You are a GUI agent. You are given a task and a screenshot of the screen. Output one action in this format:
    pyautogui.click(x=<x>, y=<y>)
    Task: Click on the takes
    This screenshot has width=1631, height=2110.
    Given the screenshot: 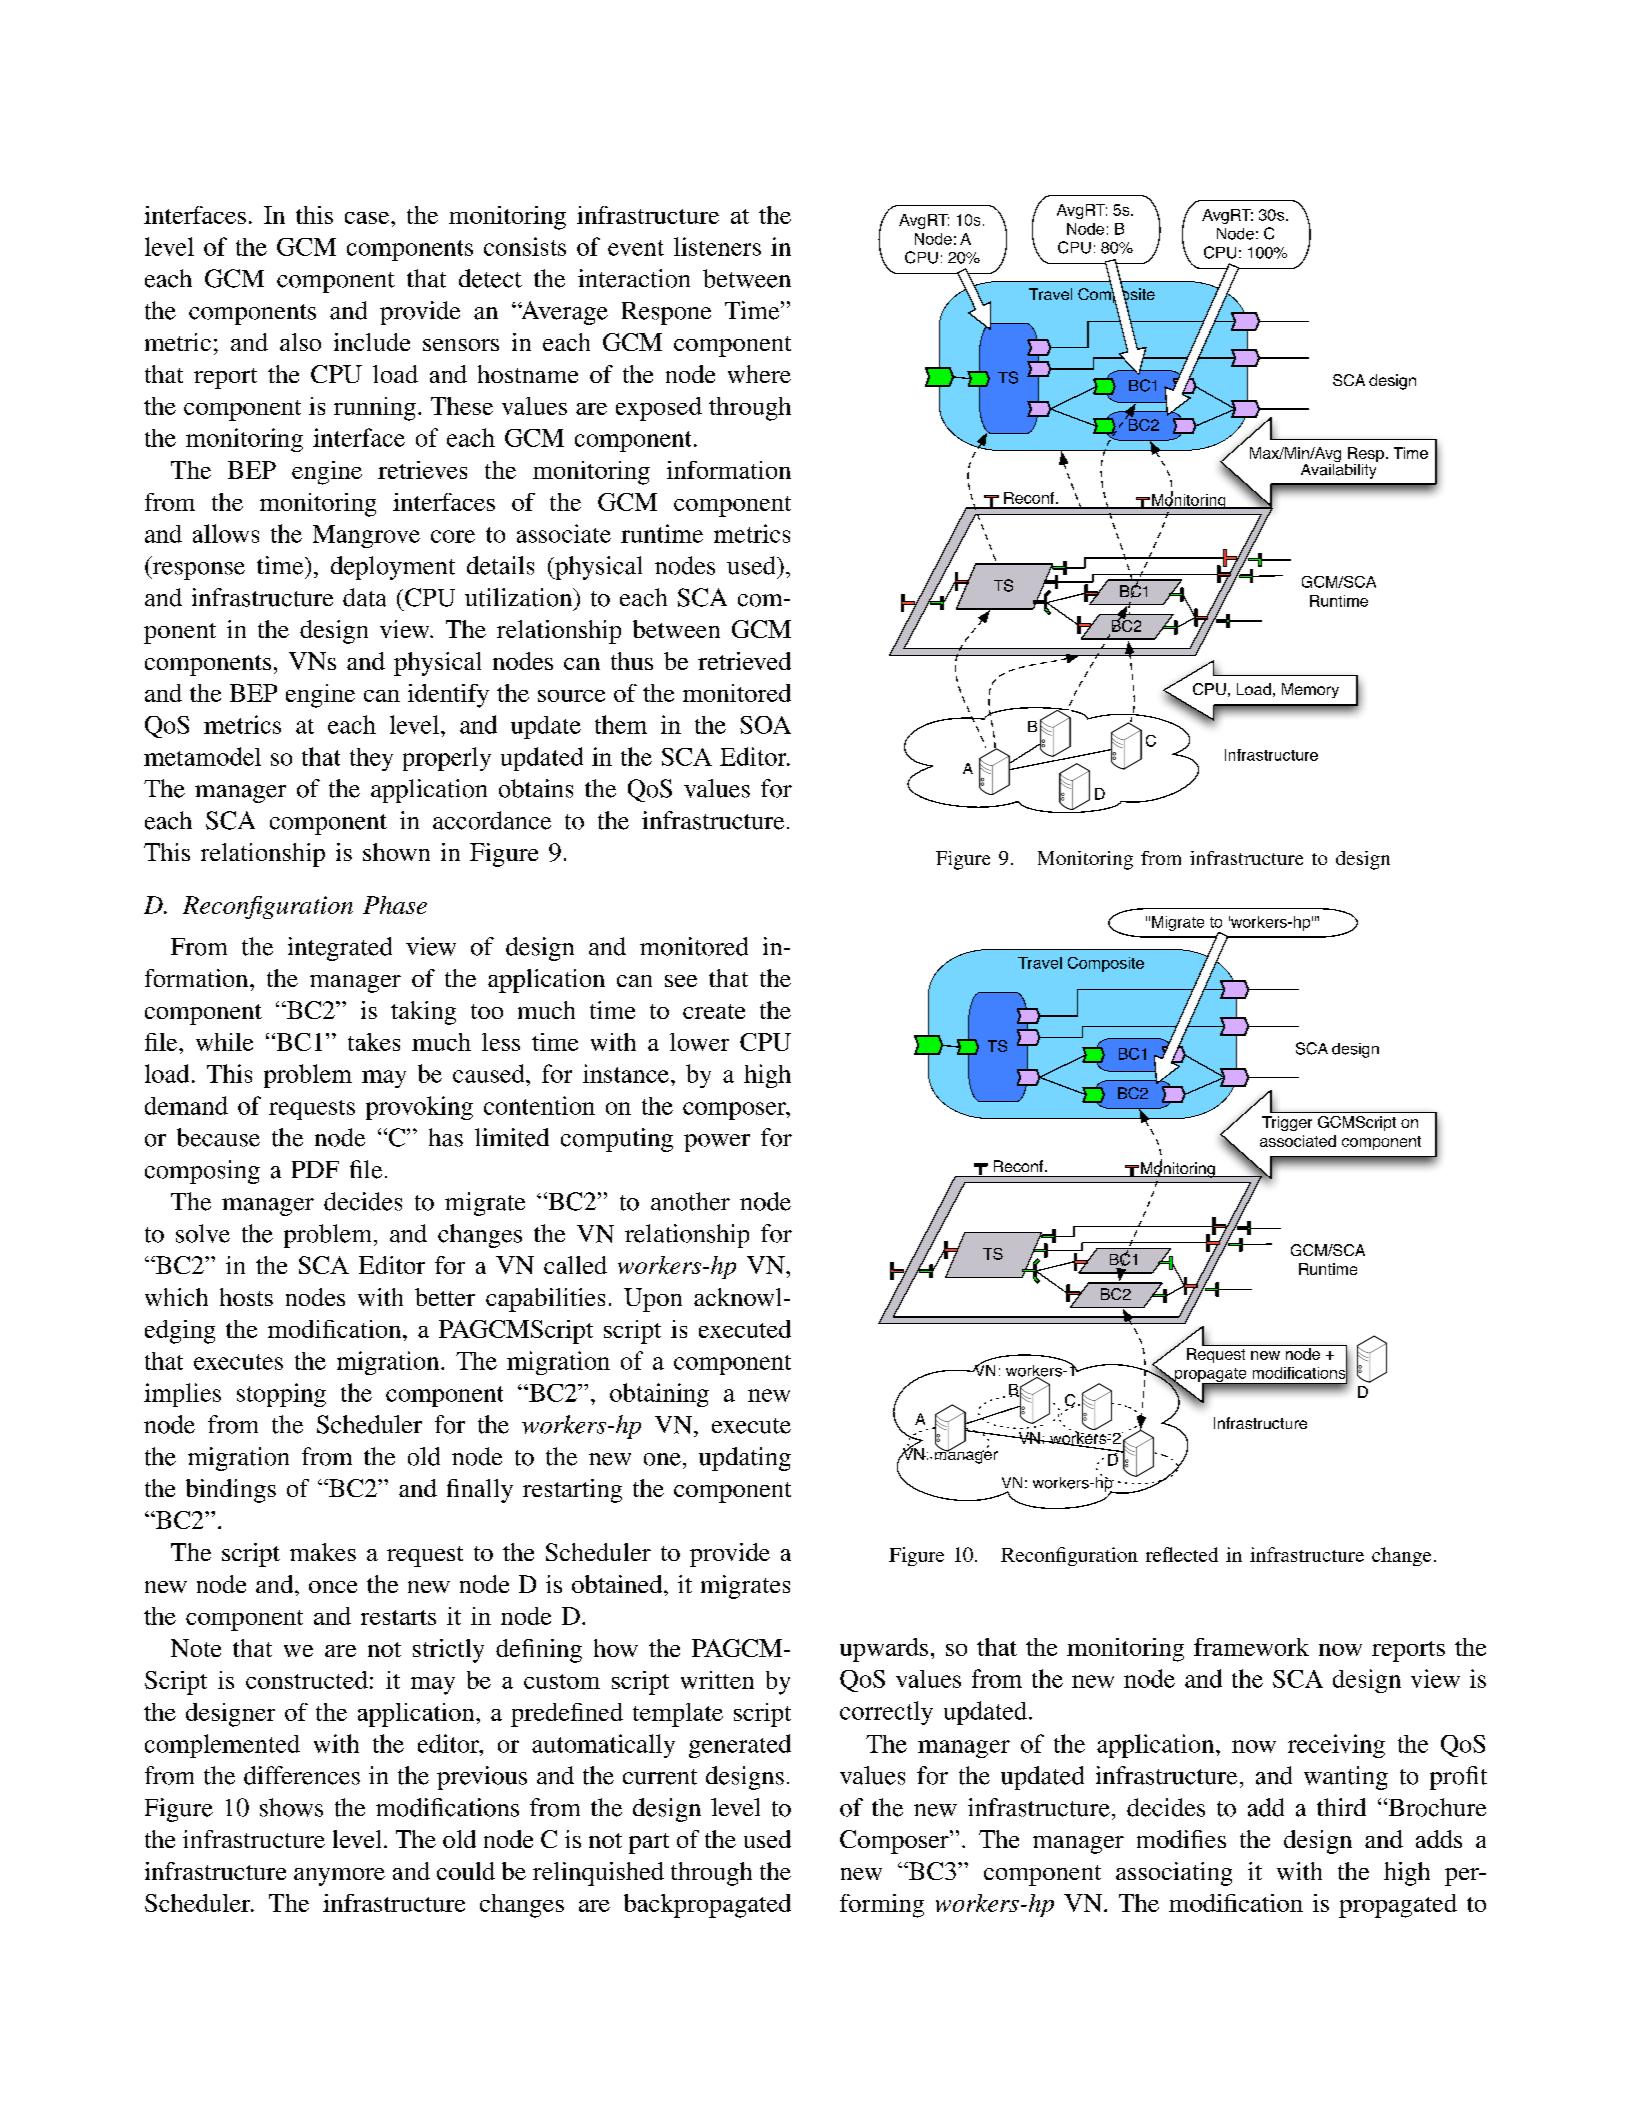 What is the action you would take?
    pyautogui.click(x=374, y=1042)
